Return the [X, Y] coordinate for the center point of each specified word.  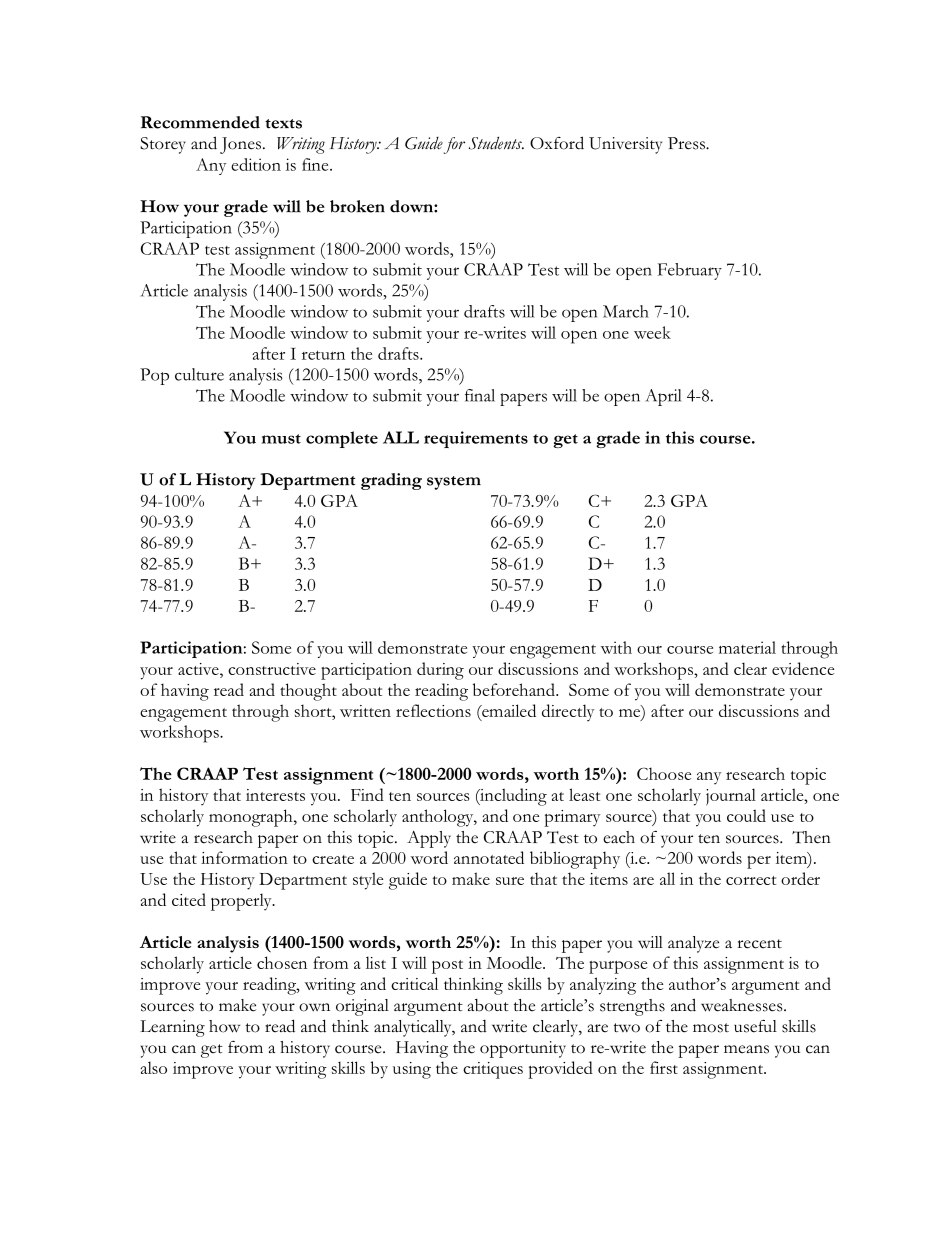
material [747, 647]
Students [496, 143]
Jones [240, 145]
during [440, 671]
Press [687, 143]
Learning [172, 1028]
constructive [272, 669]
